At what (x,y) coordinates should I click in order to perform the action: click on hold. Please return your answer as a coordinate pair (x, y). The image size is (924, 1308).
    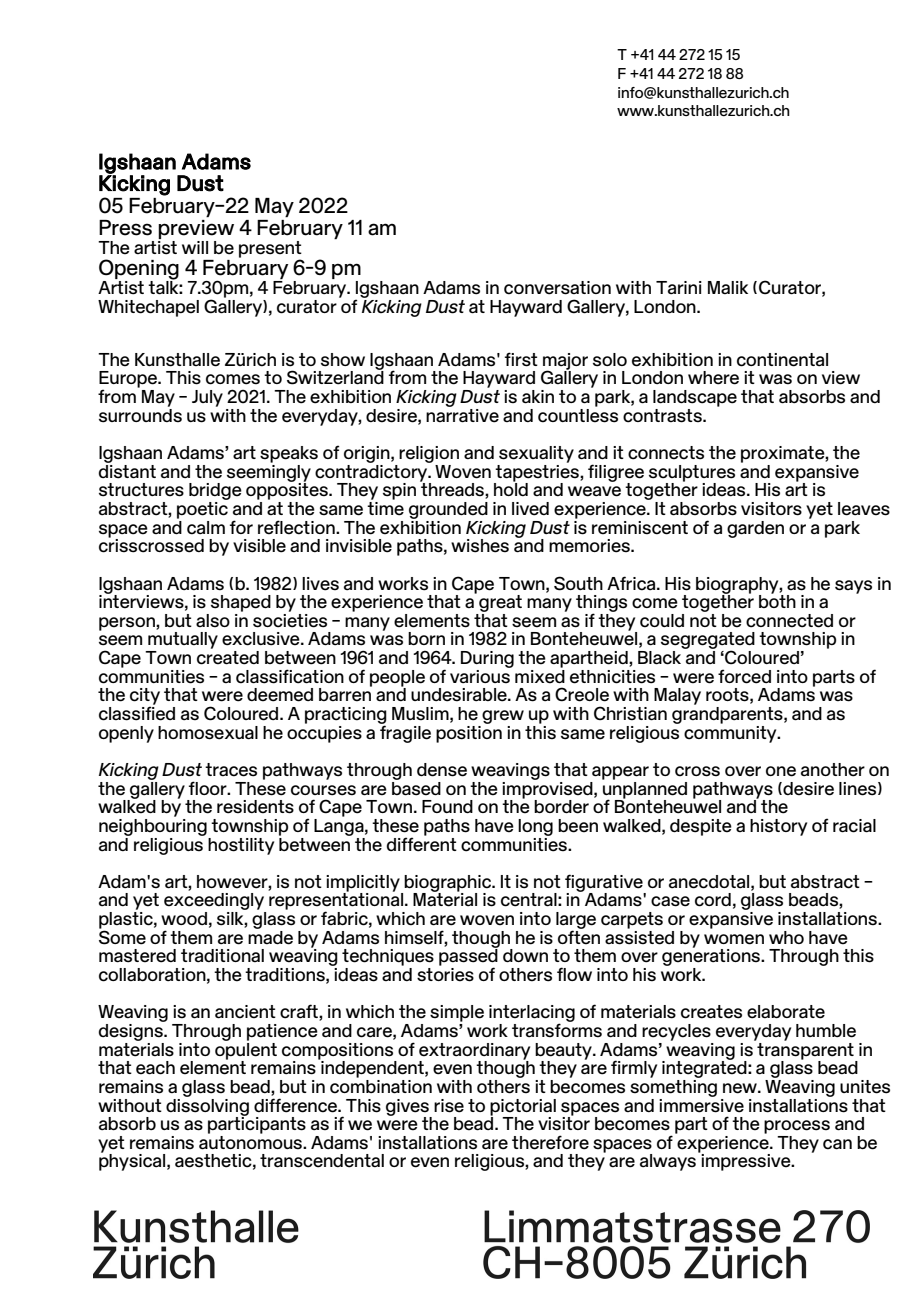
    Looking at the image, I should click on (511, 488).
